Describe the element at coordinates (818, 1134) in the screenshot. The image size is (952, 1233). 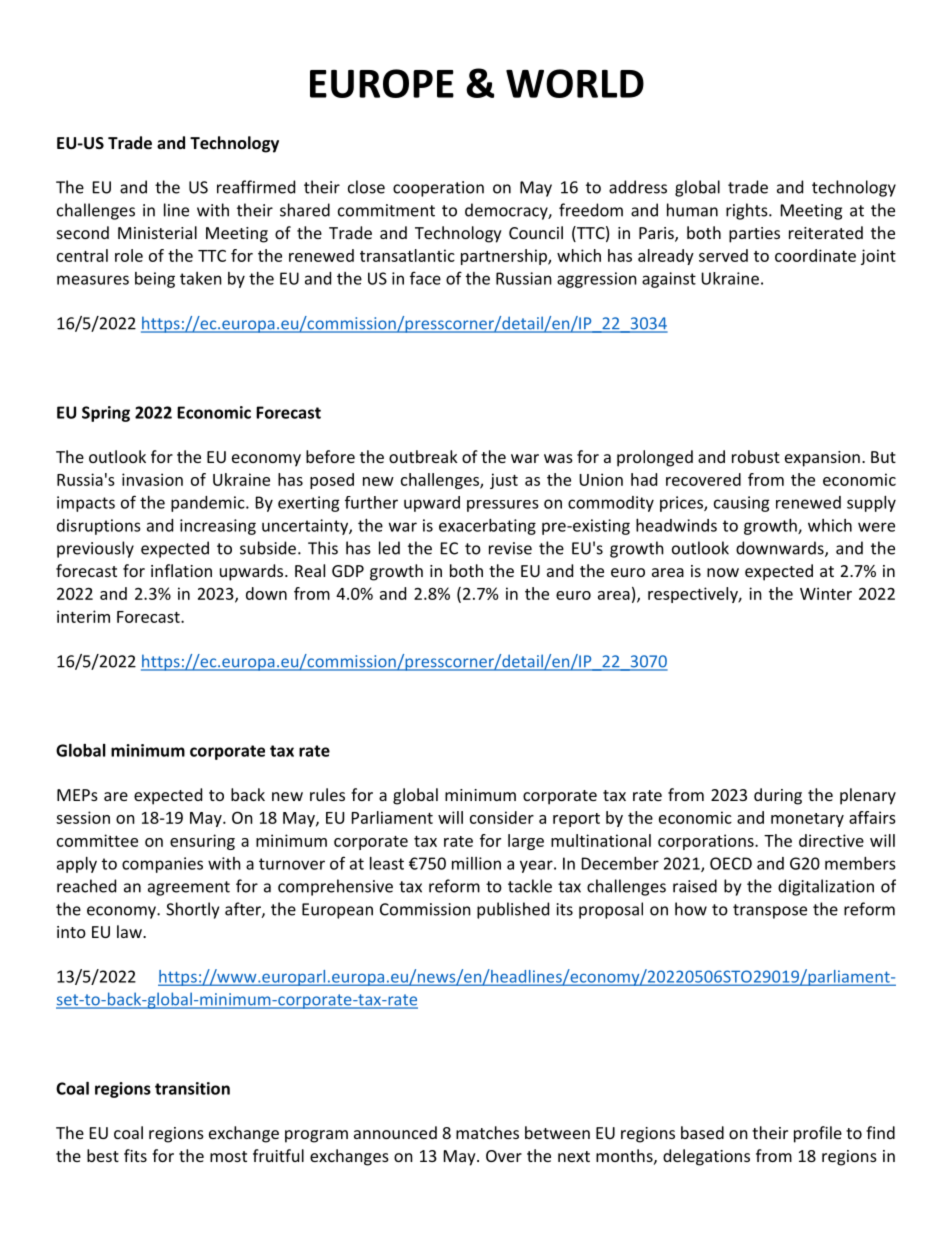
I see `profile` at that location.
